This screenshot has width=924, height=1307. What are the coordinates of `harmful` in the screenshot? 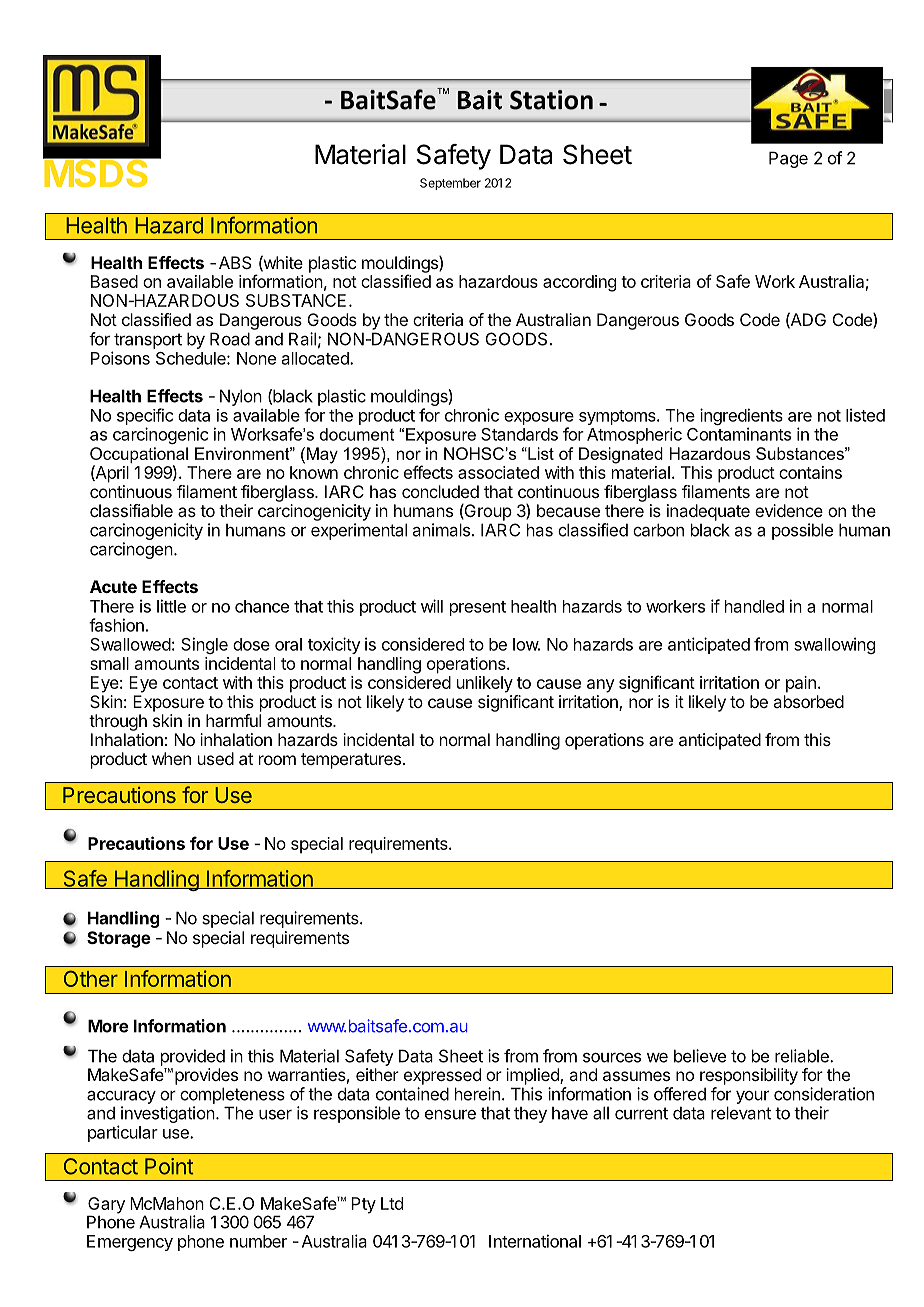 It's located at (233, 720).
